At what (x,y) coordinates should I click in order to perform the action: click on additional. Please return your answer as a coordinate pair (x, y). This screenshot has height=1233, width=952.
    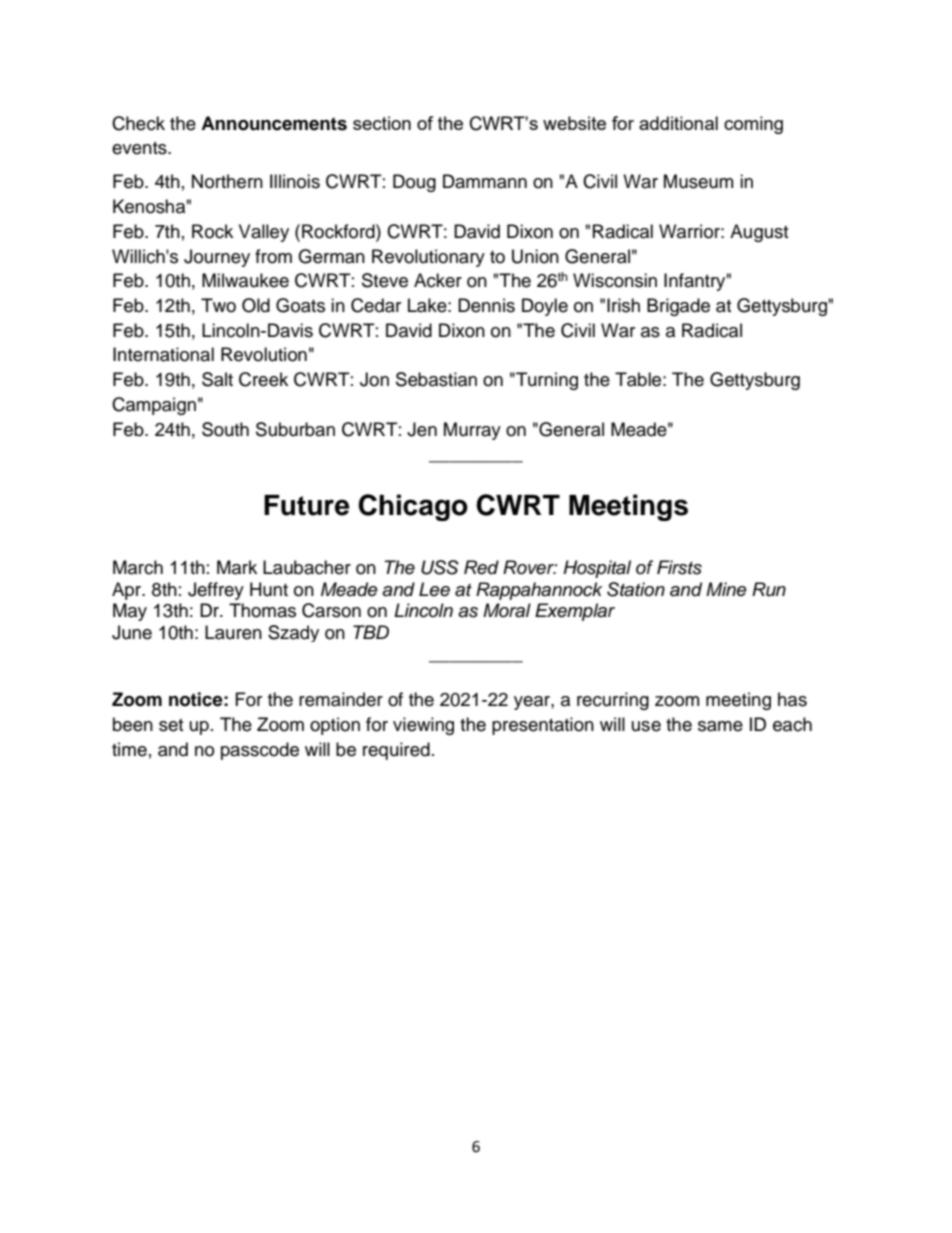
    Looking at the image, I should click on (678, 123).
